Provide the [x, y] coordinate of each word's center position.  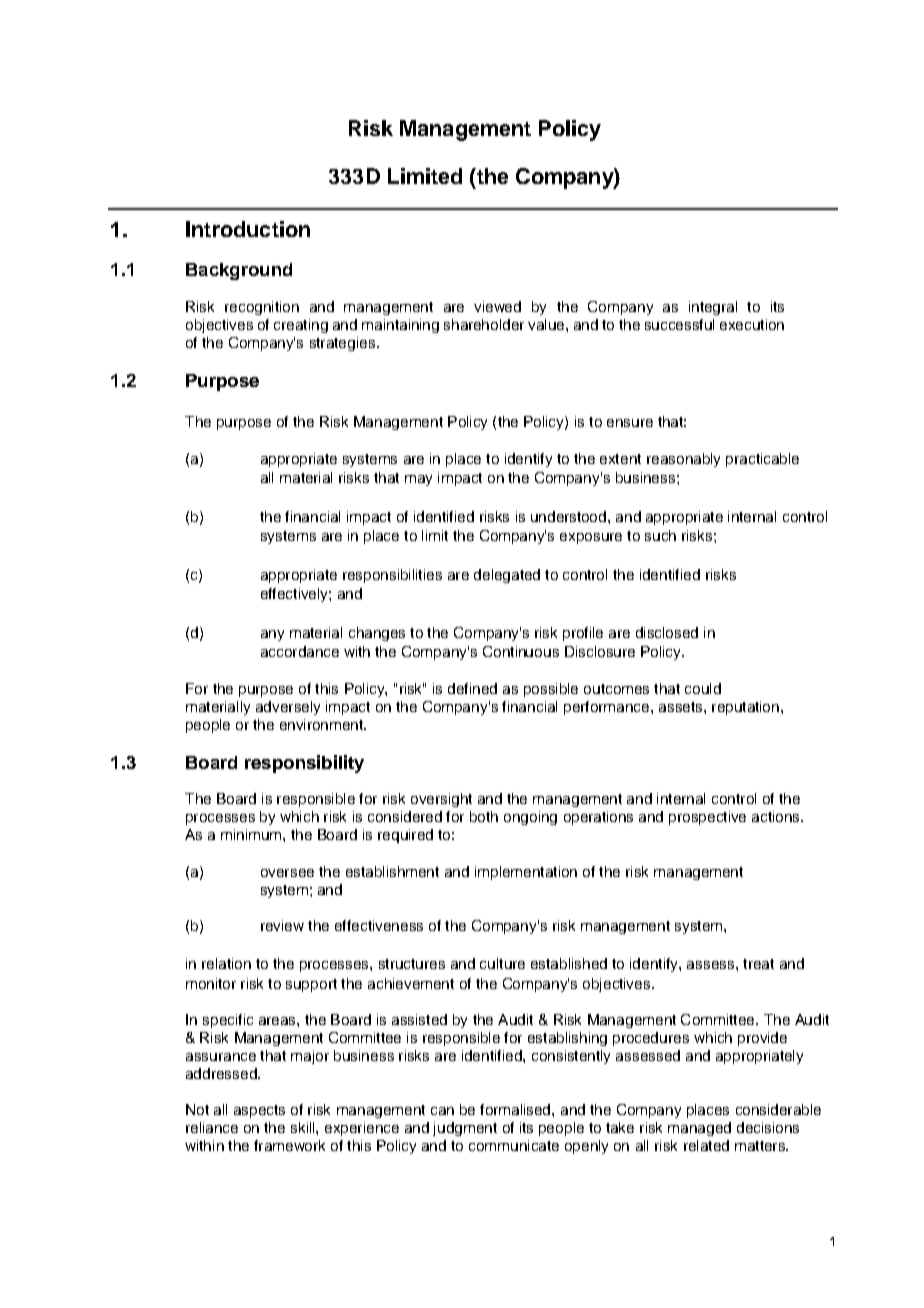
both [484, 816]
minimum [252, 834]
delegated [507, 576]
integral [713, 308]
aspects [259, 1111]
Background [239, 271]
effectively [295, 595]
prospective [707, 818]
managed [699, 1129]
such [660, 535]
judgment [465, 1129]
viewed [497, 306]
